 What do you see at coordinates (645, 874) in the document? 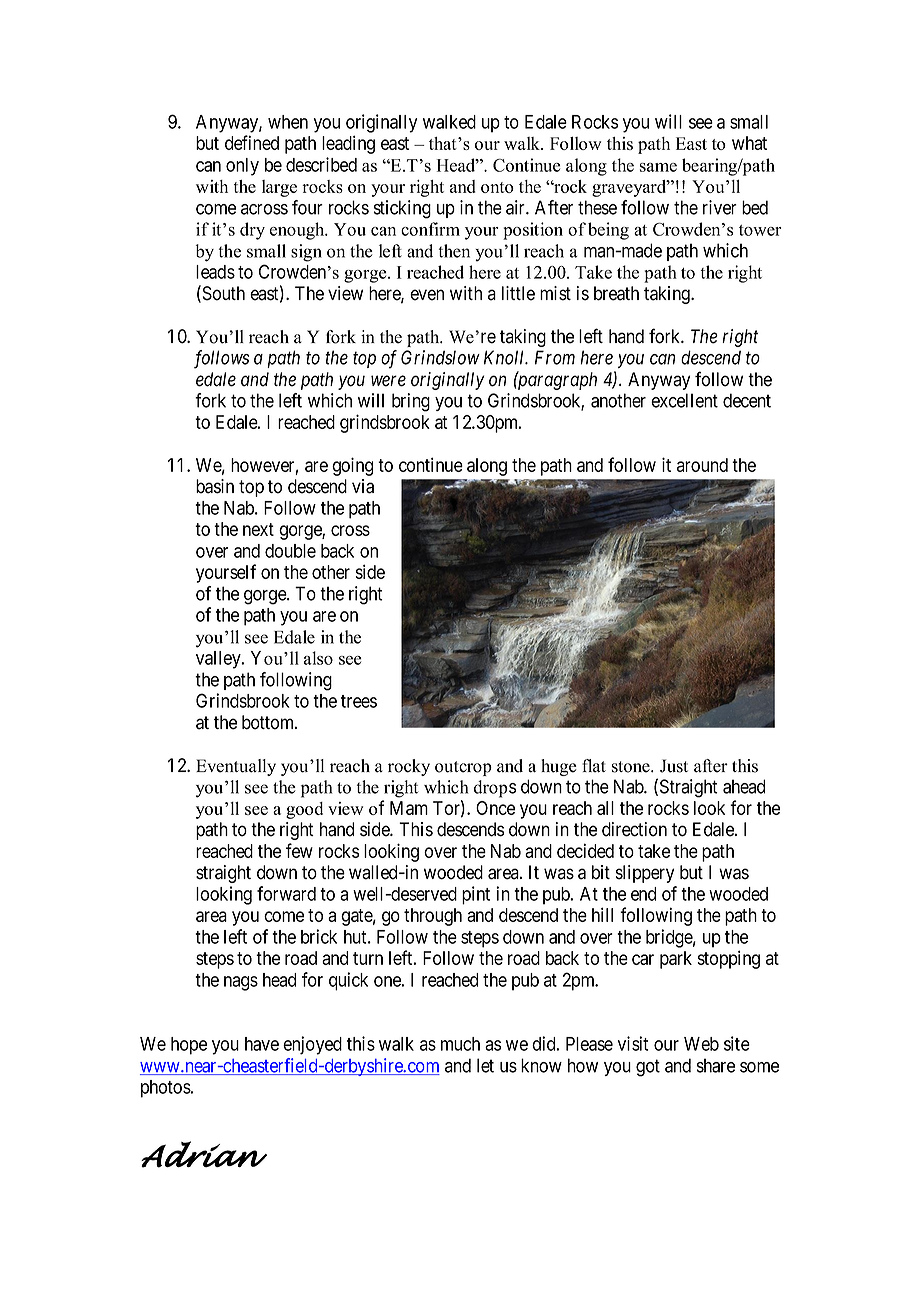
I see `slippery` at bounding box center [645, 874].
